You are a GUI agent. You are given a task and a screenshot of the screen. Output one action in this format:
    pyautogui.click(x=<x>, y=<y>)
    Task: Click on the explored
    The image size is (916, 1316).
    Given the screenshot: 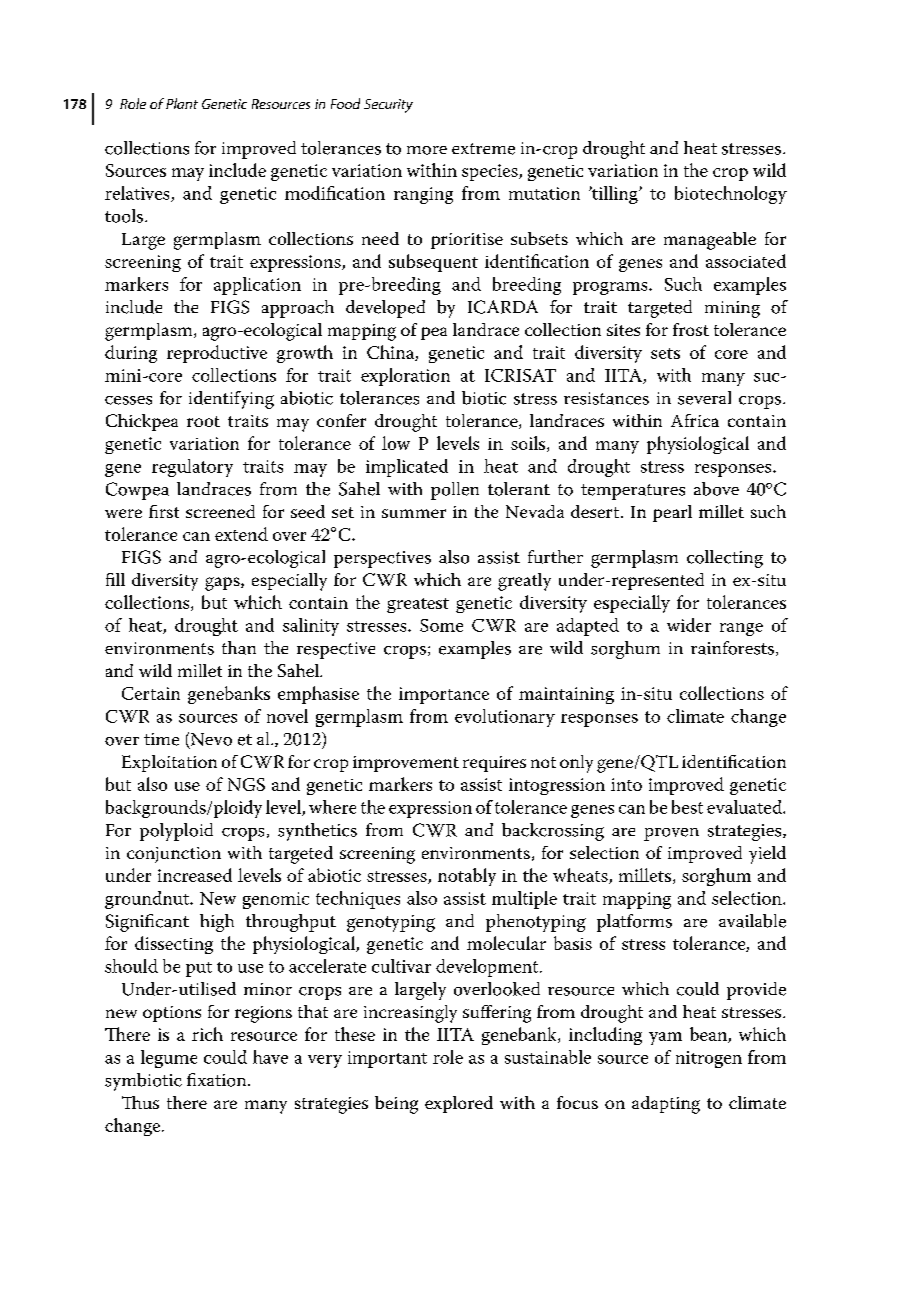 What is the action you would take?
    pyautogui.click(x=459, y=1104)
